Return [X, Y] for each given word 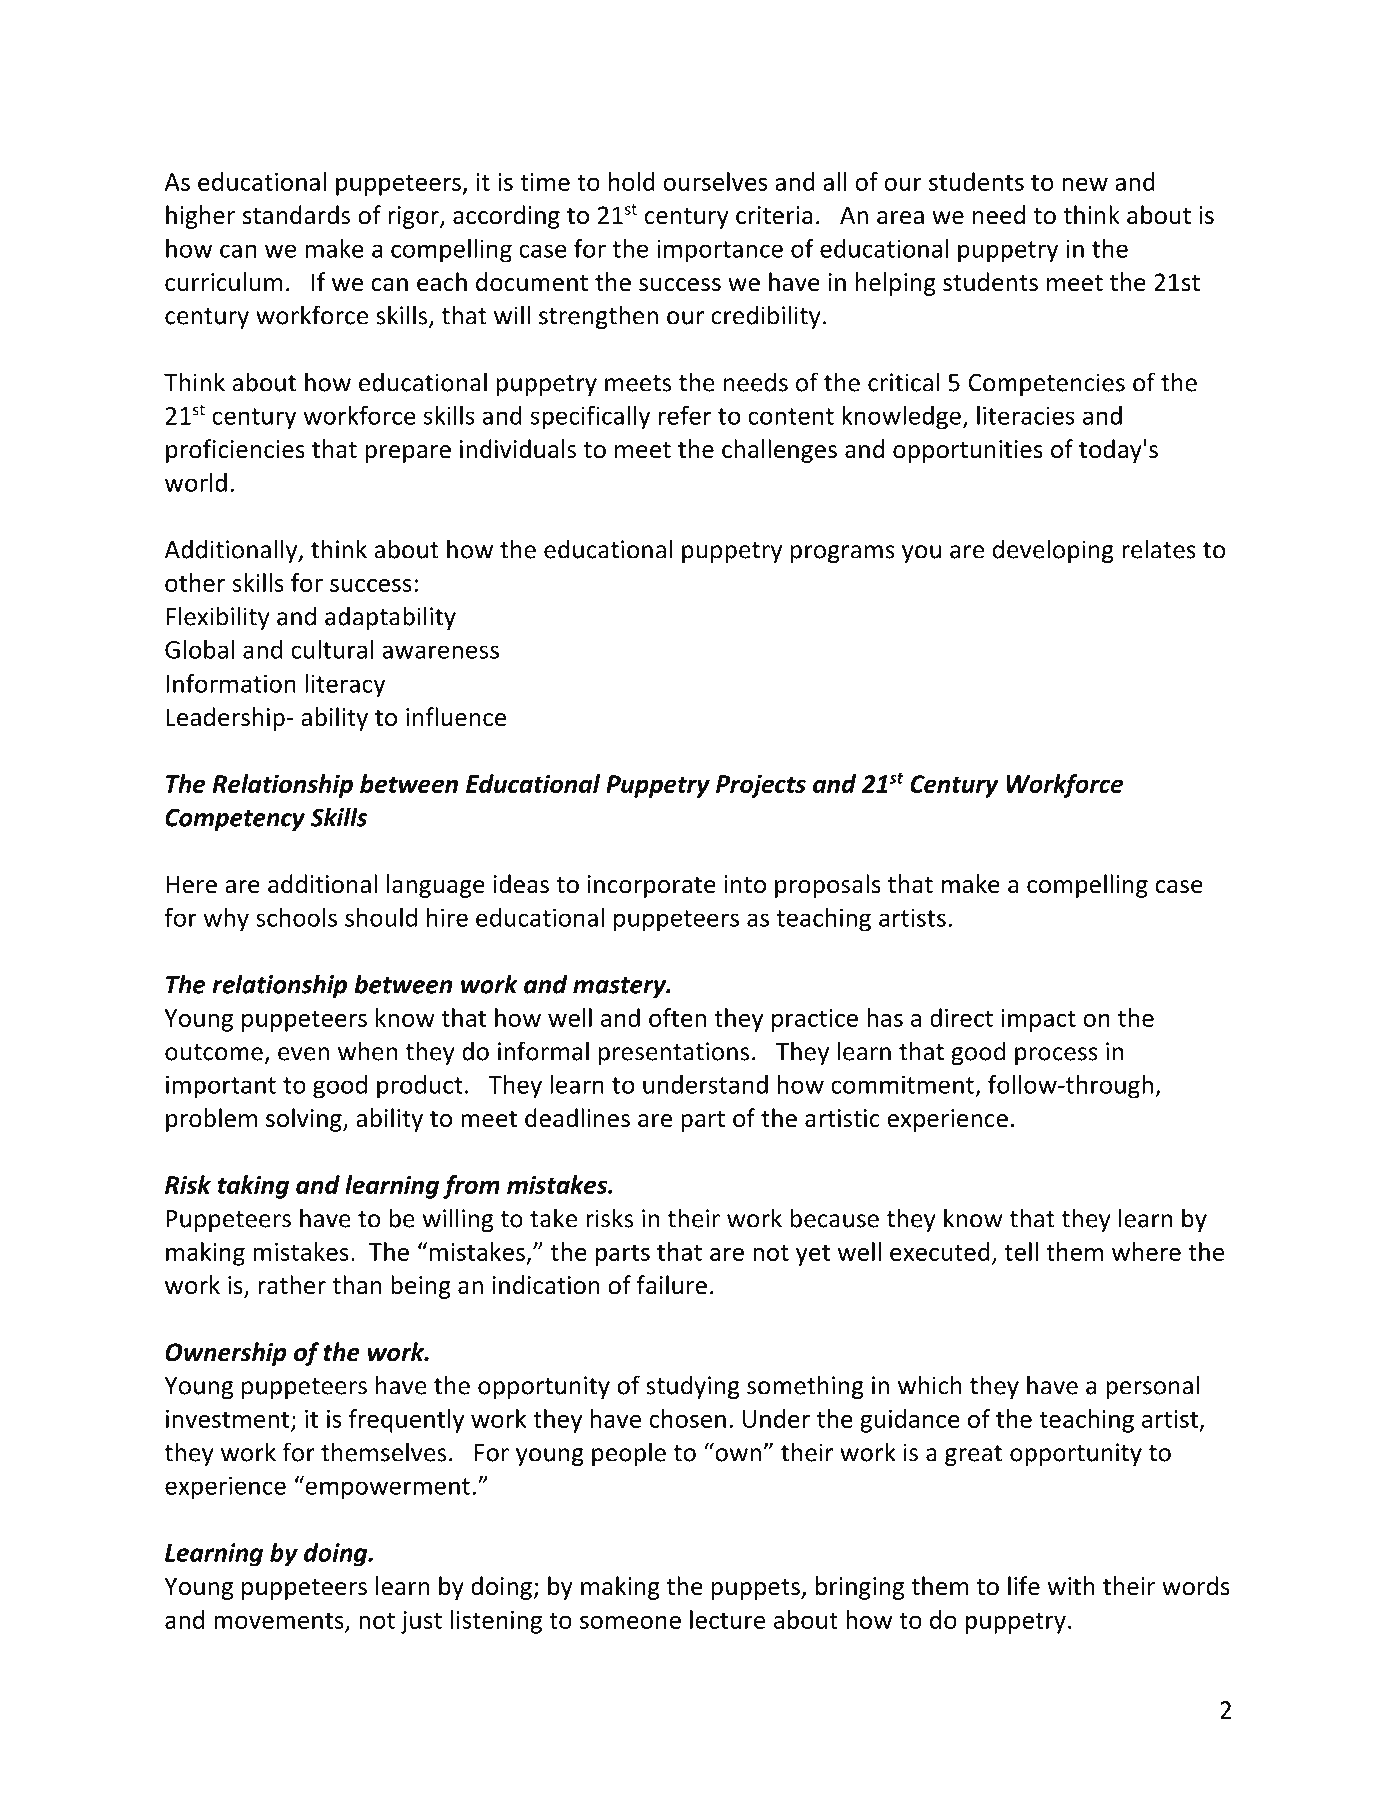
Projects [761, 786]
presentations [673, 1053]
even [303, 1054]
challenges [779, 451]
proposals [828, 886]
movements [280, 1622]
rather [292, 1285]
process [1056, 1056]
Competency [235, 819]
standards [296, 215]
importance [720, 251]
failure [672, 1285]
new [1085, 184]
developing [1053, 551]
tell [1021, 1251]
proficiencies [235, 451]
